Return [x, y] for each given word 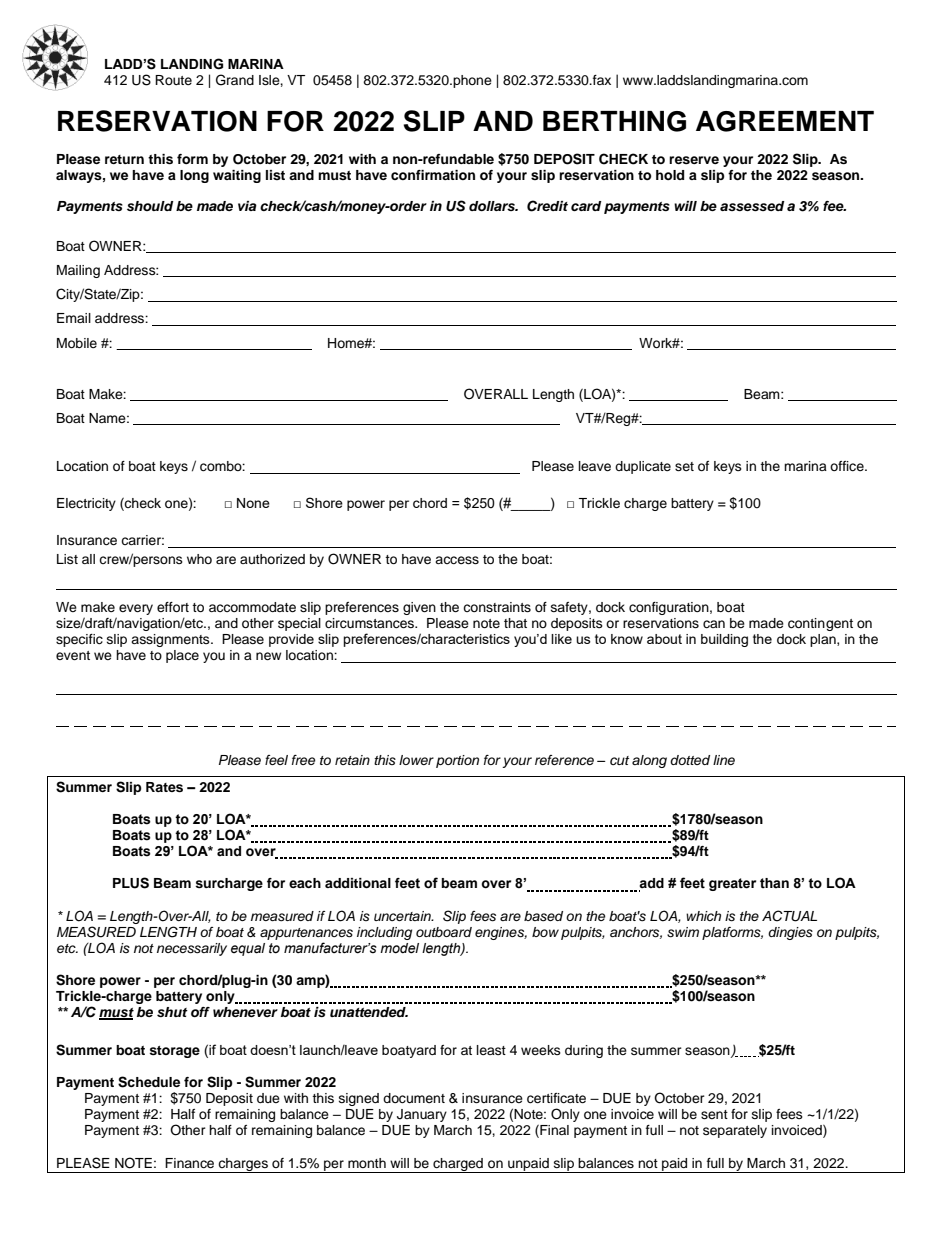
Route [173, 80]
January [422, 1115]
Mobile [77, 343]
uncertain [403, 916]
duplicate [643, 467]
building [724, 640]
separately [735, 1131]
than [774, 883]
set [684, 466]
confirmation [433, 175]
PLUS [131, 883]
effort [173, 607]
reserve [694, 160]
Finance [189, 1163]
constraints [497, 607]
